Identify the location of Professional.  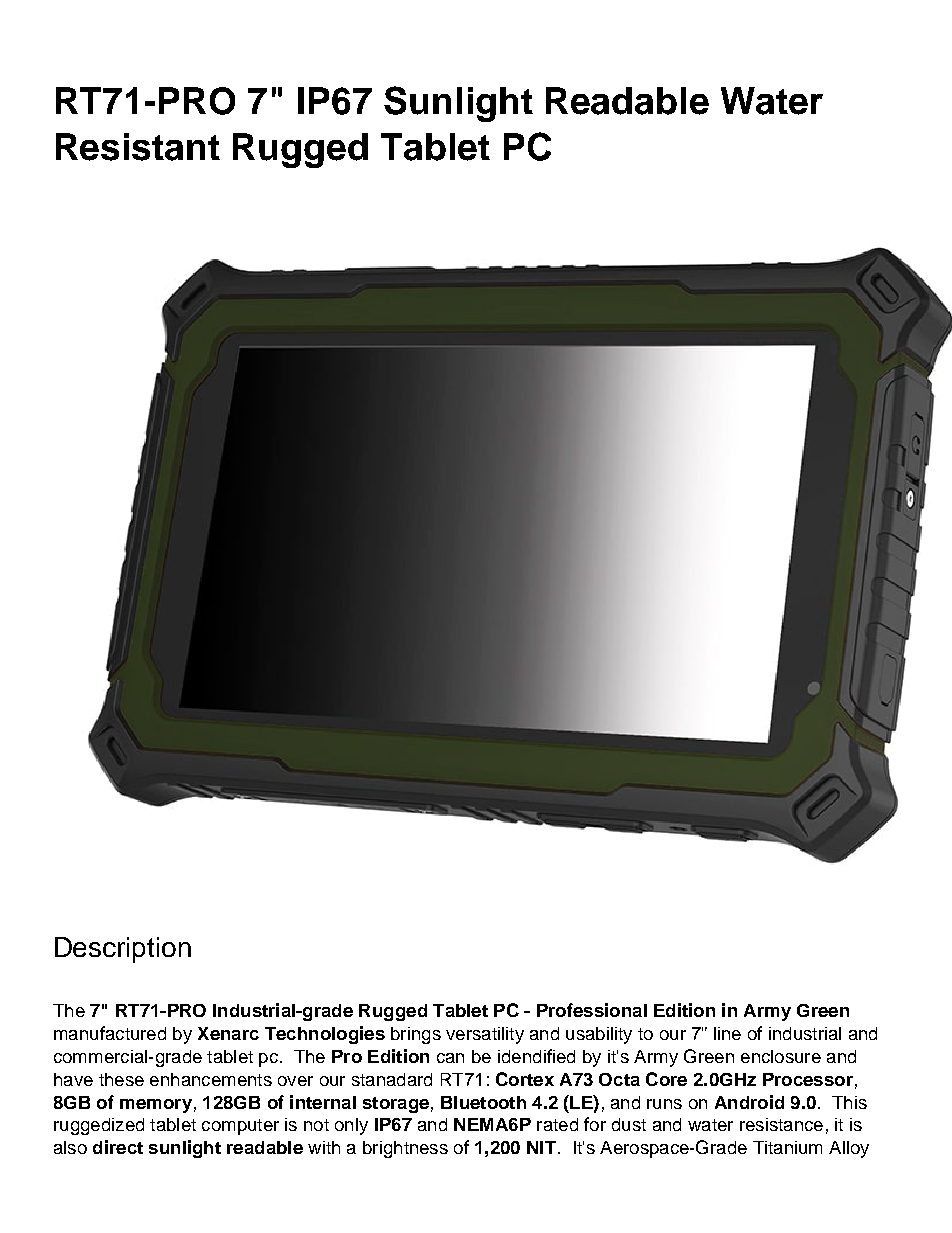
(592, 1010).
